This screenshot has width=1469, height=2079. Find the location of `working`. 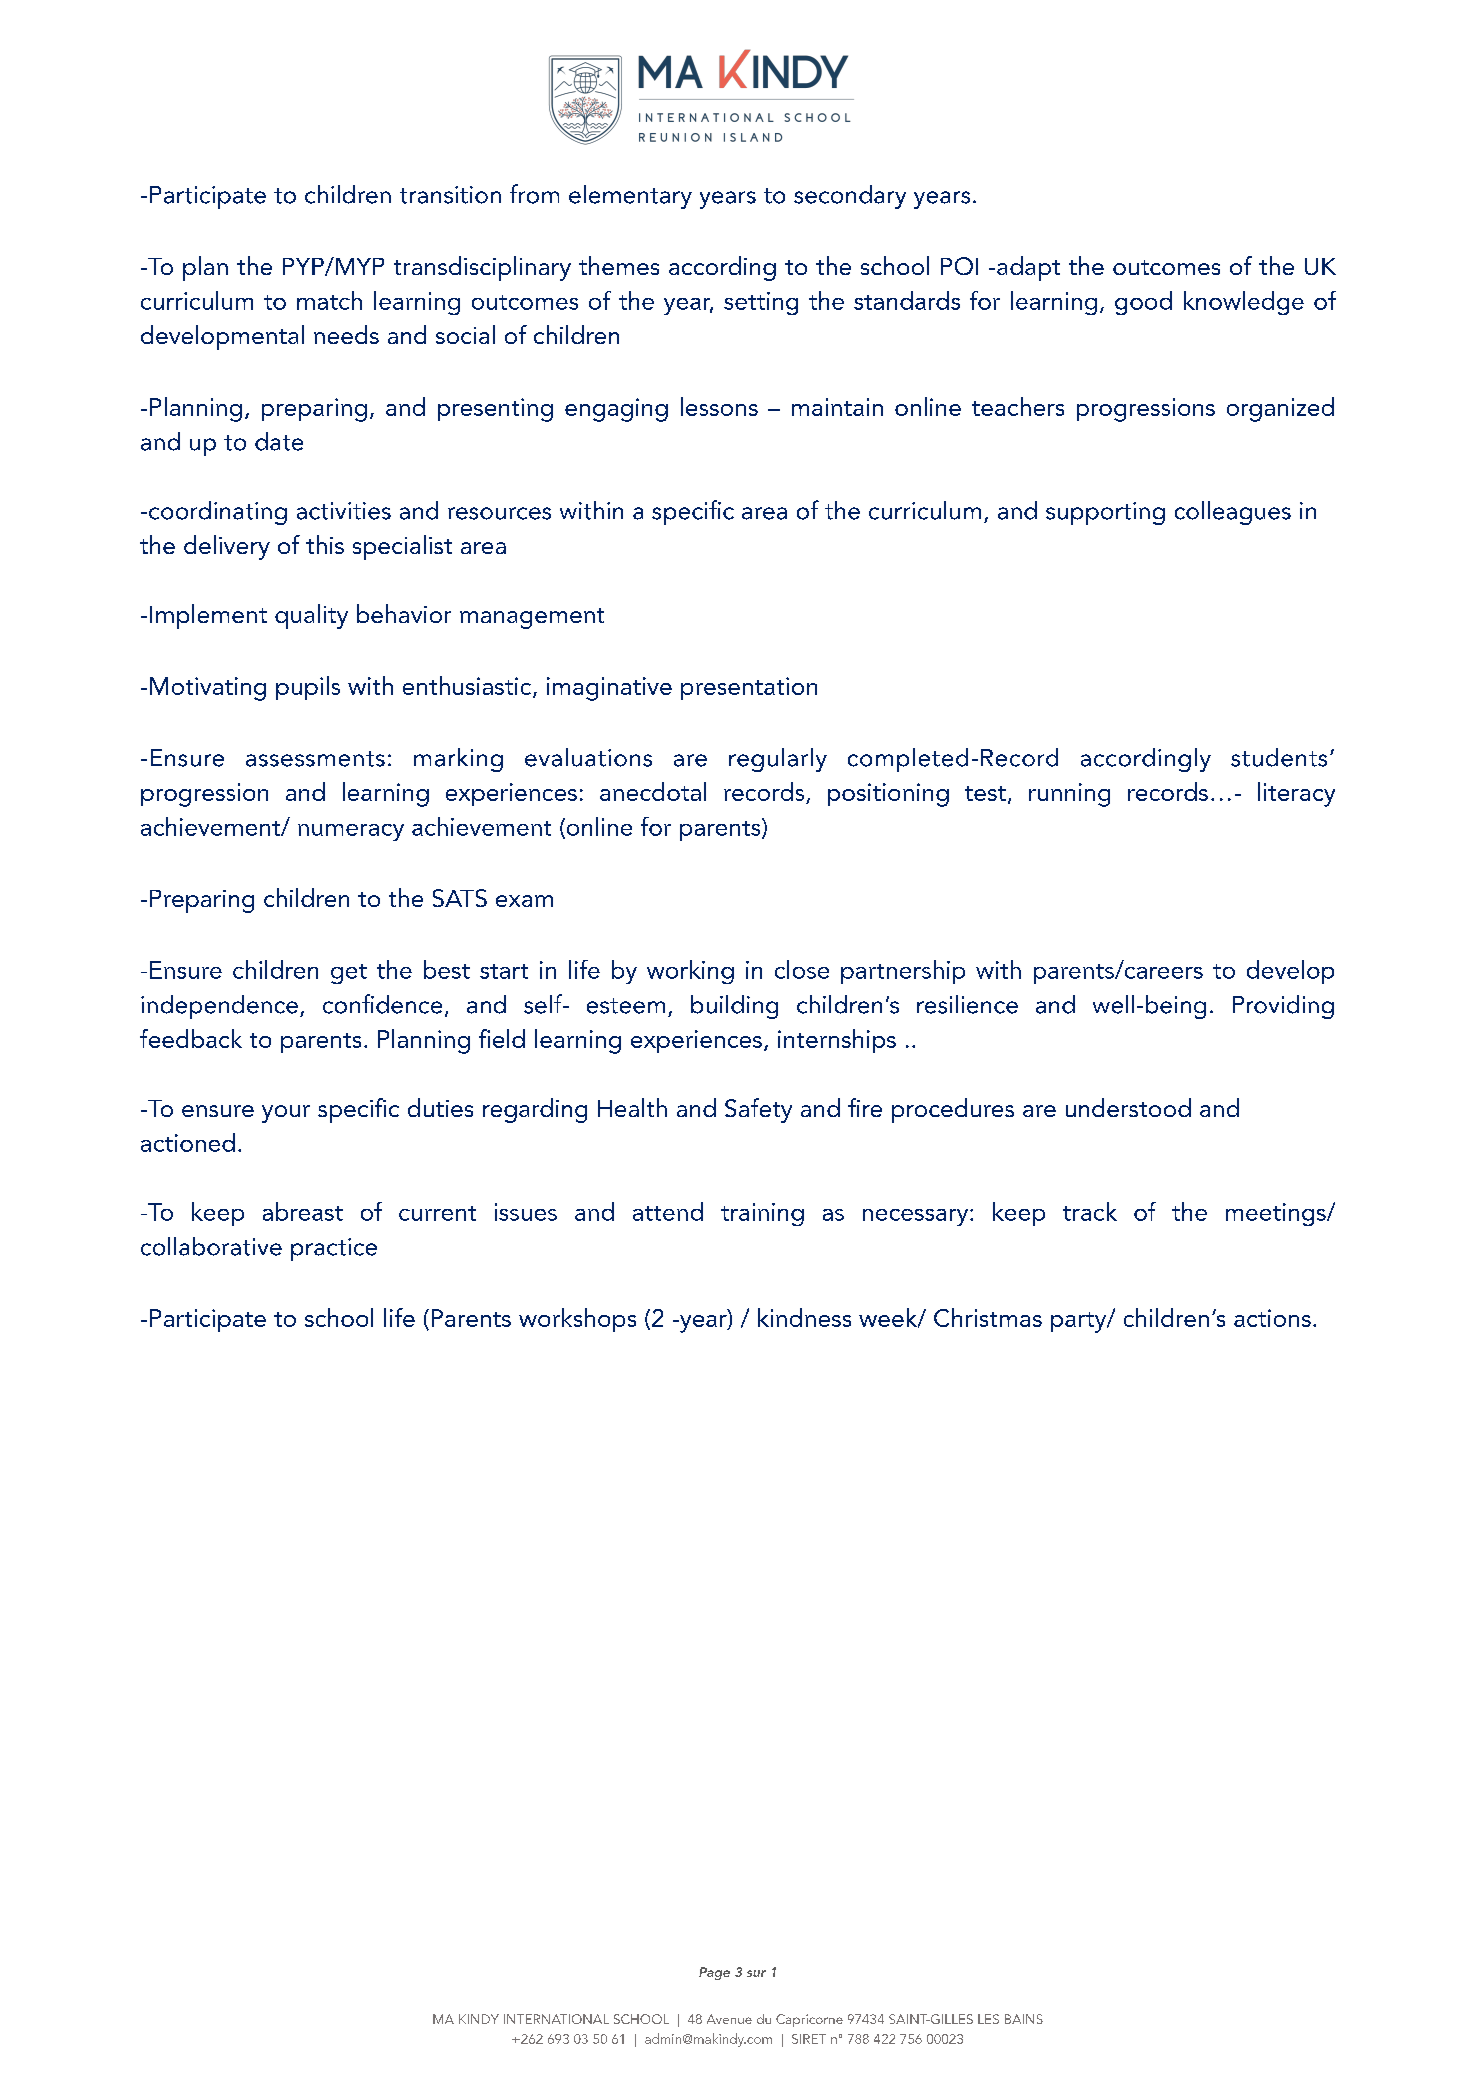

working is located at coordinates (690, 972).
